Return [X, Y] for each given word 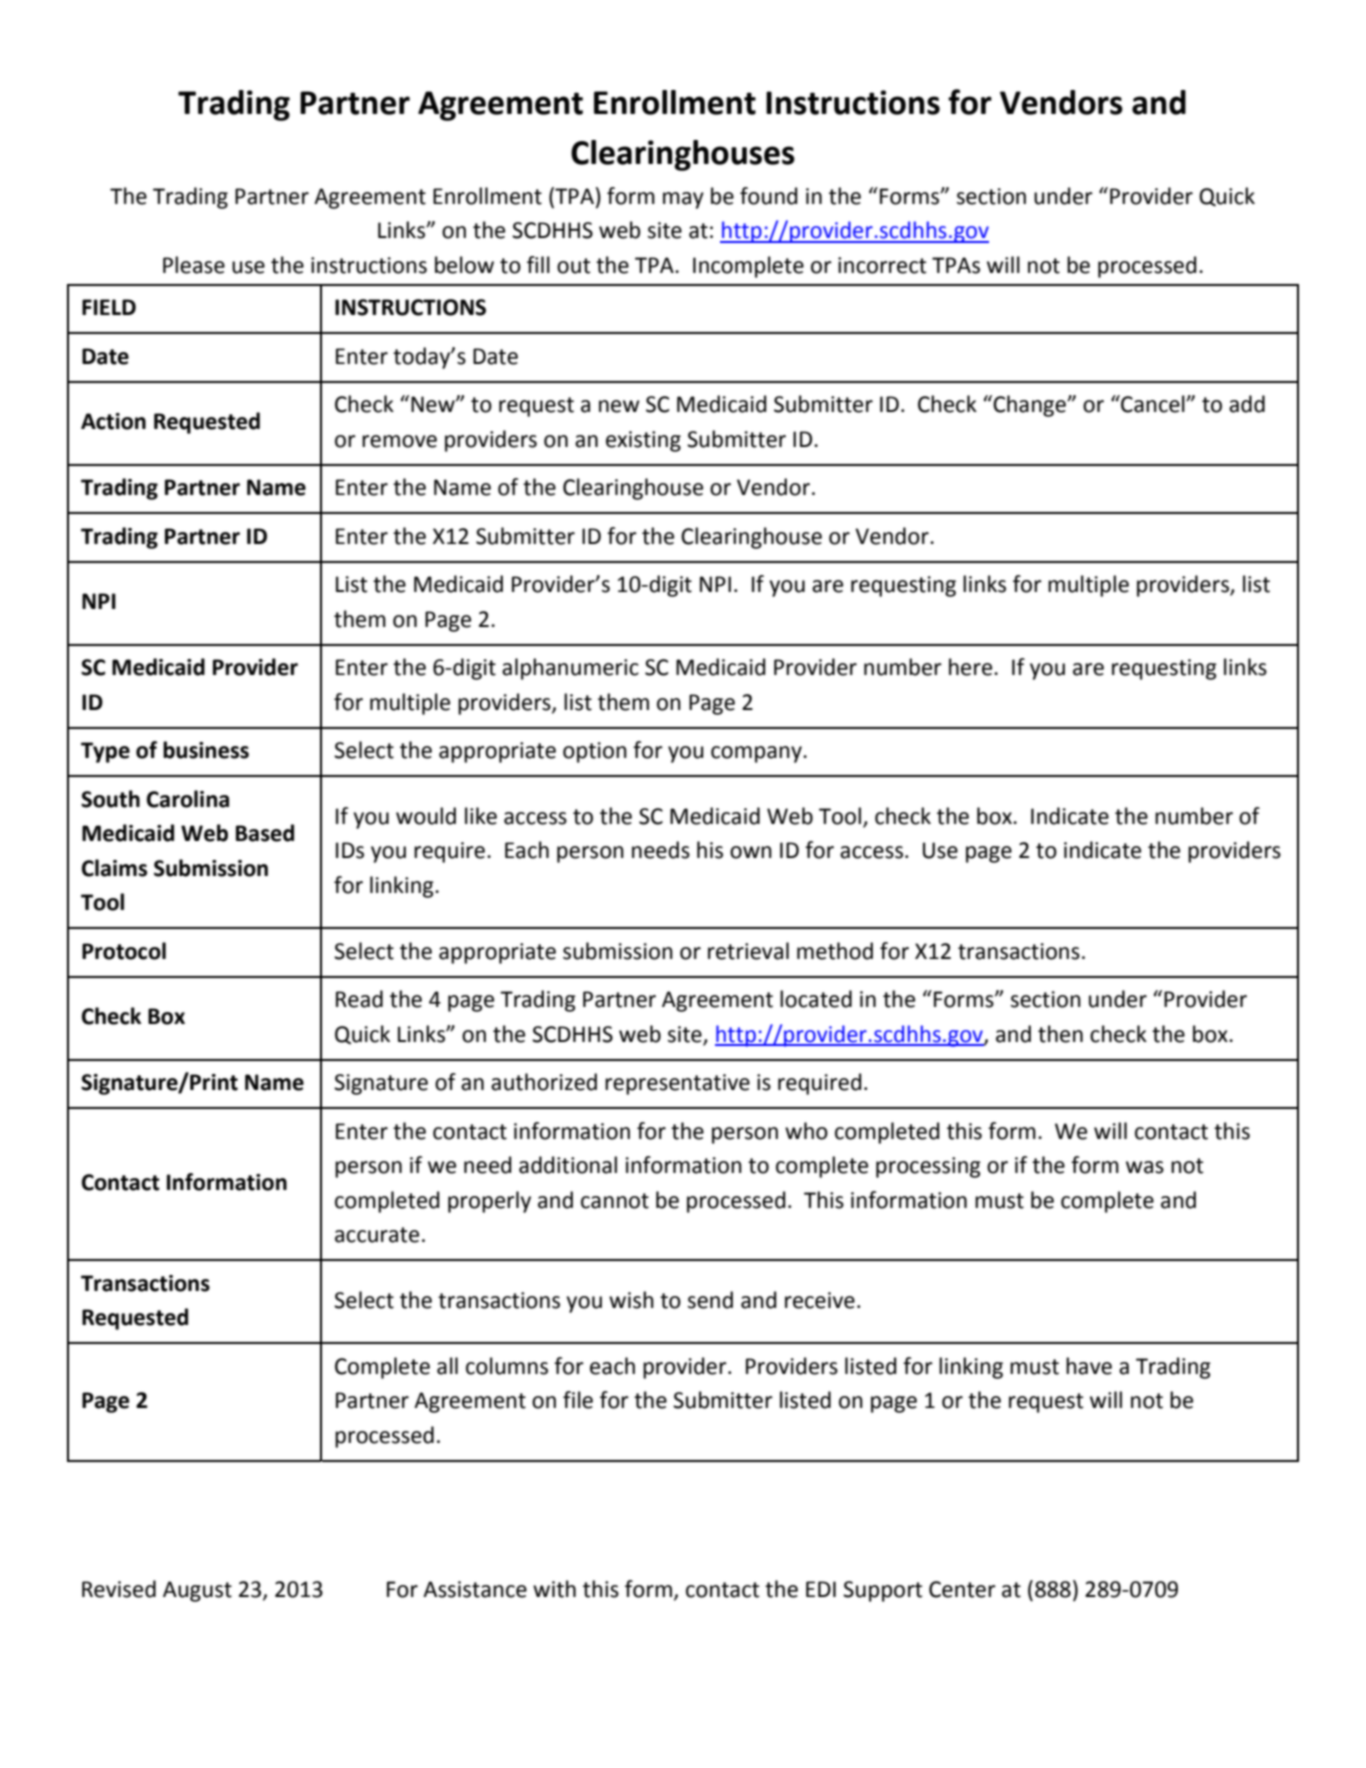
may [683, 200]
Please [194, 265]
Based [265, 833]
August [197, 1591]
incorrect [882, 265]
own [751, 852]
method [835, 951]
